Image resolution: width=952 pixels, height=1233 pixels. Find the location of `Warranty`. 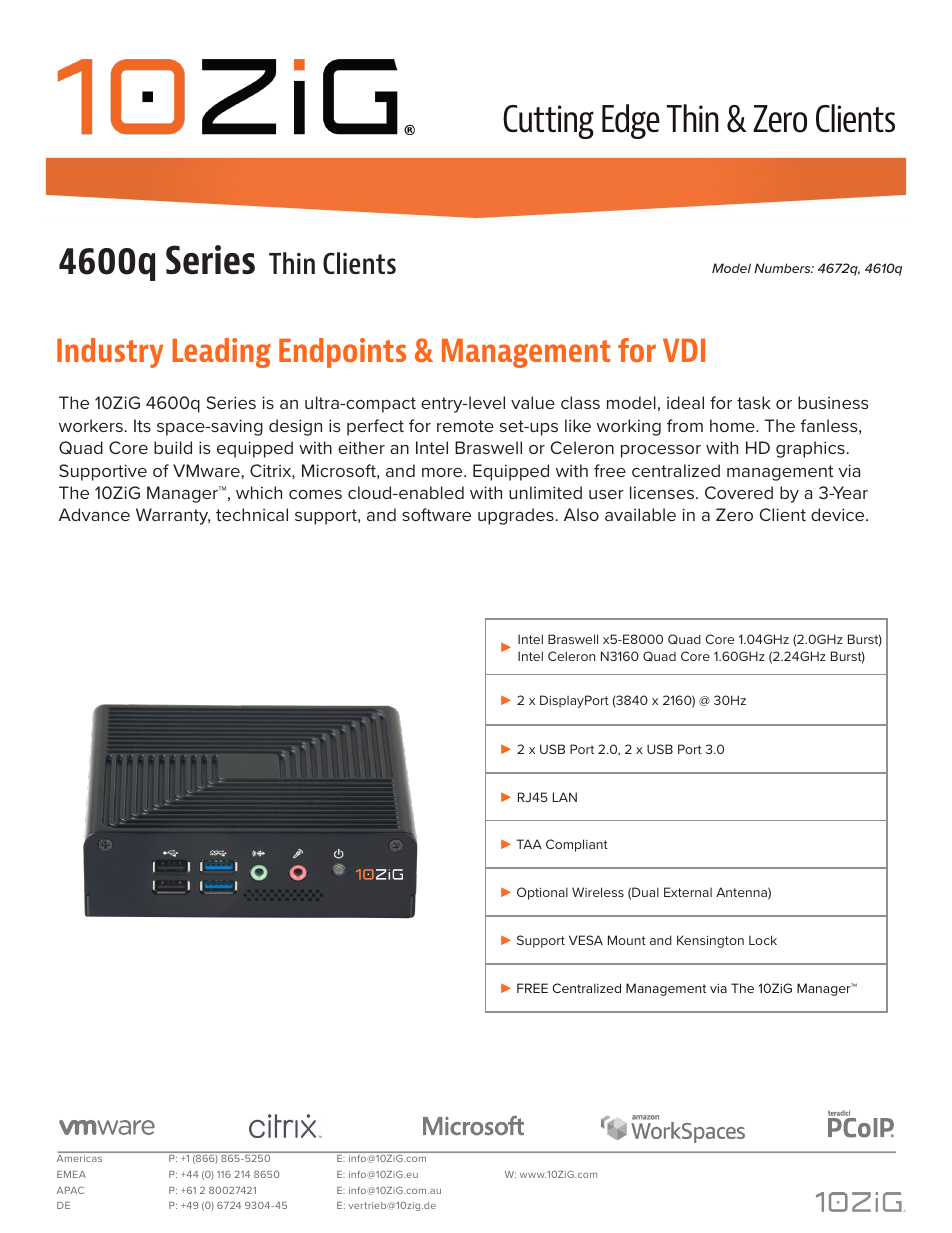

Warranty is located at coordinates (173, 516).
